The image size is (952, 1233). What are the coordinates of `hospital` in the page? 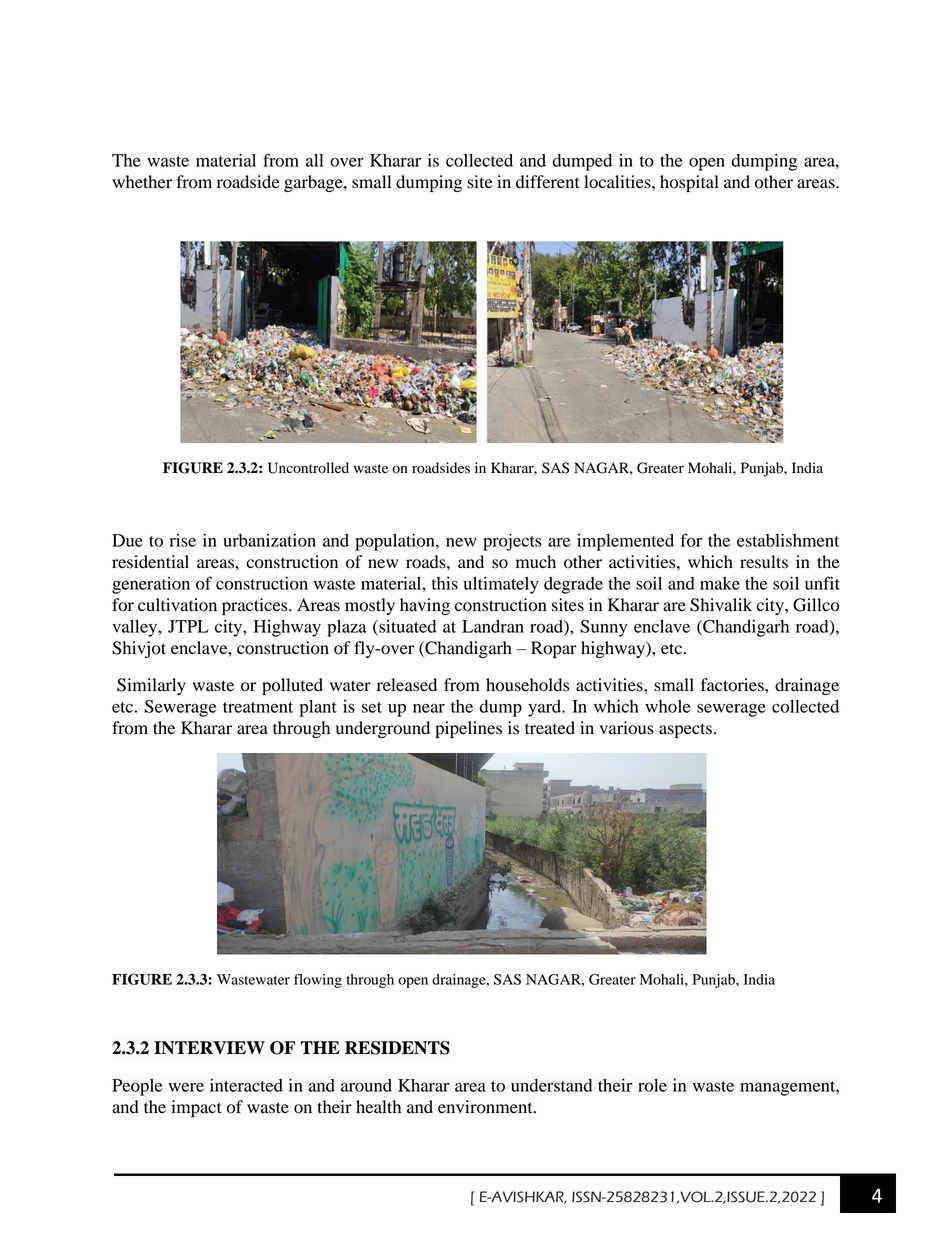 It's located at (689, 183).
